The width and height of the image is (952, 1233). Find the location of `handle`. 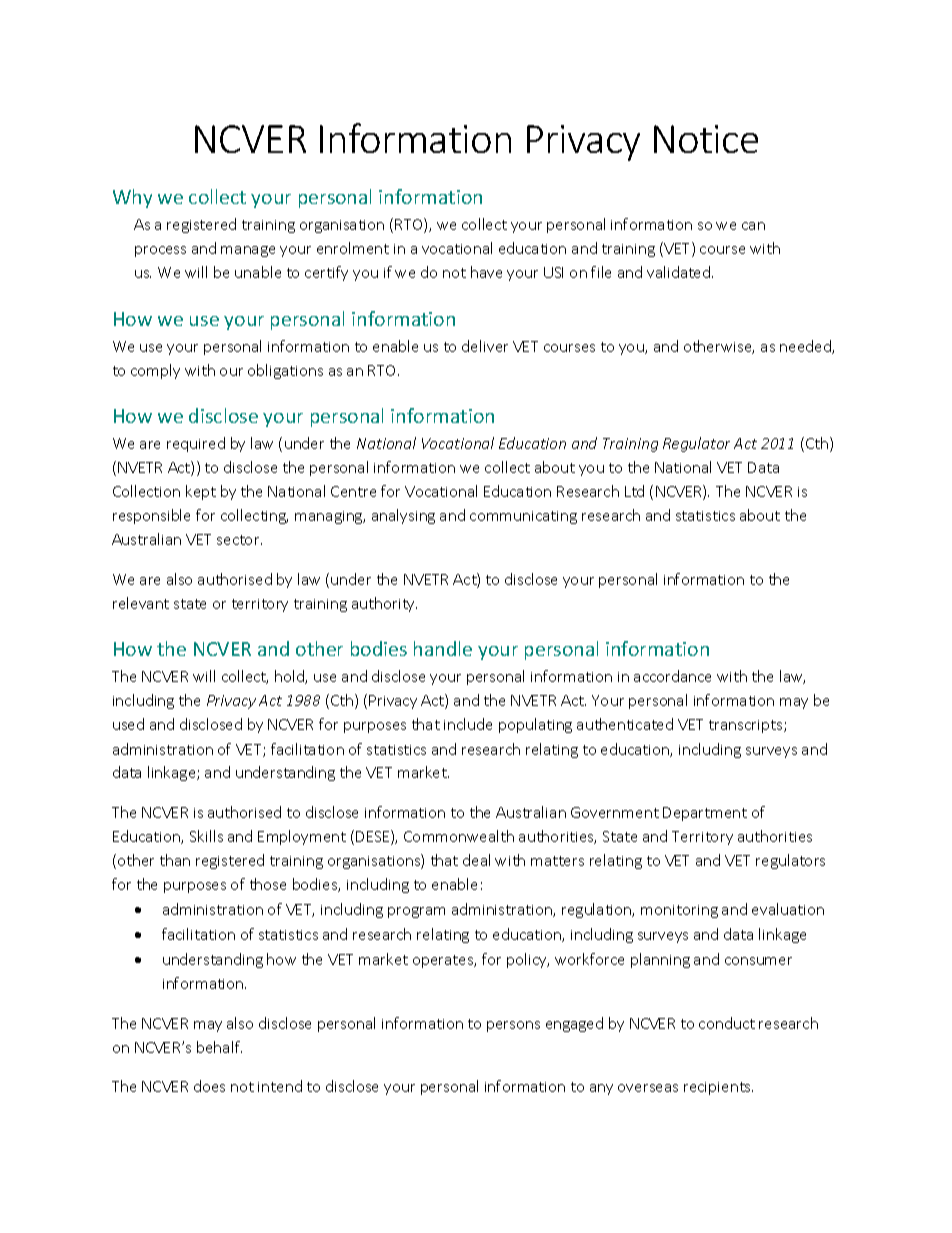

handle is located at coordinates (443, 648).
